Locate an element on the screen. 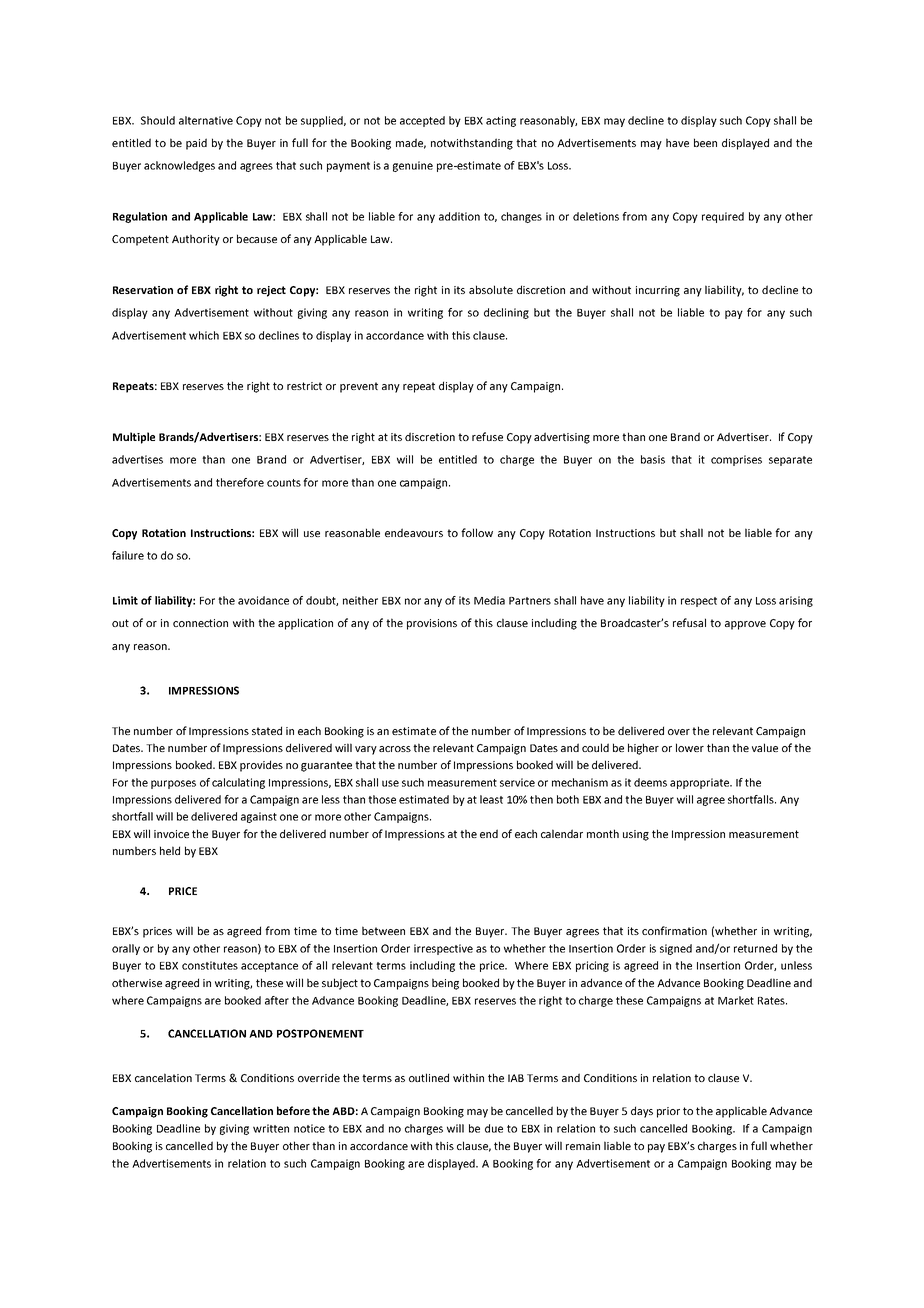  purposes is located at coordinates (173, 784).
